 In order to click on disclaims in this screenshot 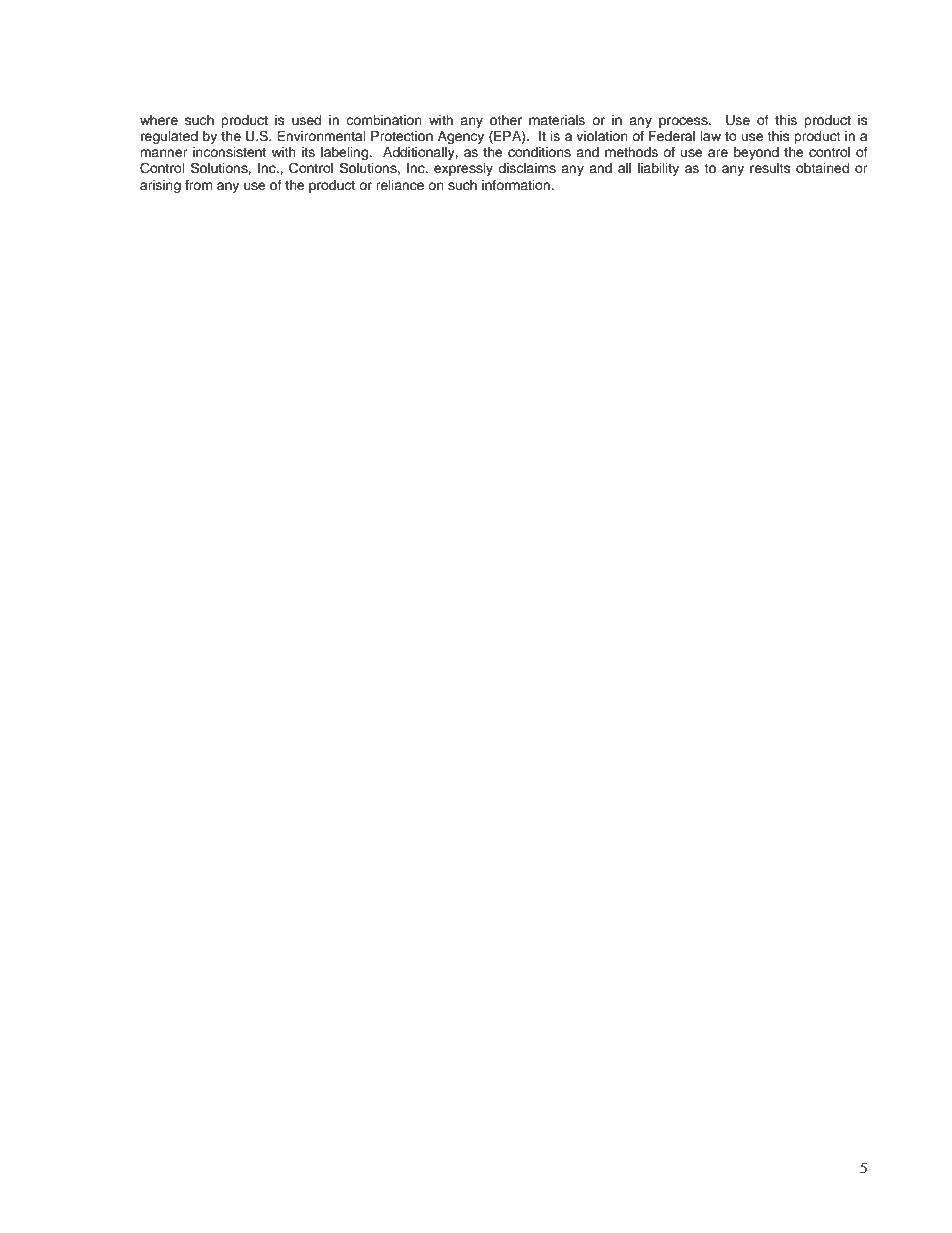, I will do `click(527, 168)`.
